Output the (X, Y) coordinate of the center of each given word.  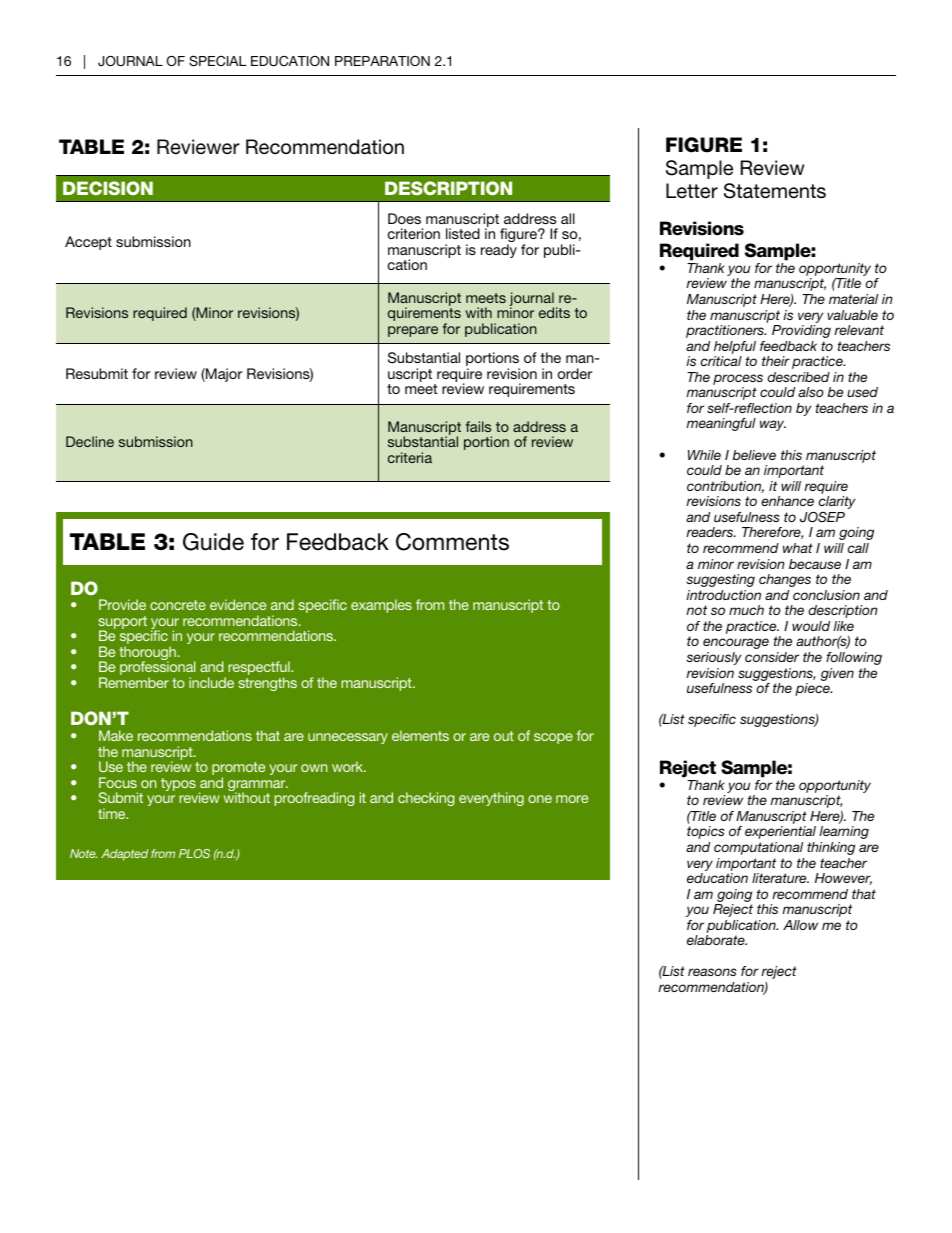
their (776, 361)
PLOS (194, 853)
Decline (90, 441)
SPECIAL (218, 61)
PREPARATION (382, 61)
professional (158, 669)
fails (478, 426)
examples (381, 606)
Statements (775, 191)
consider (772, 657)
